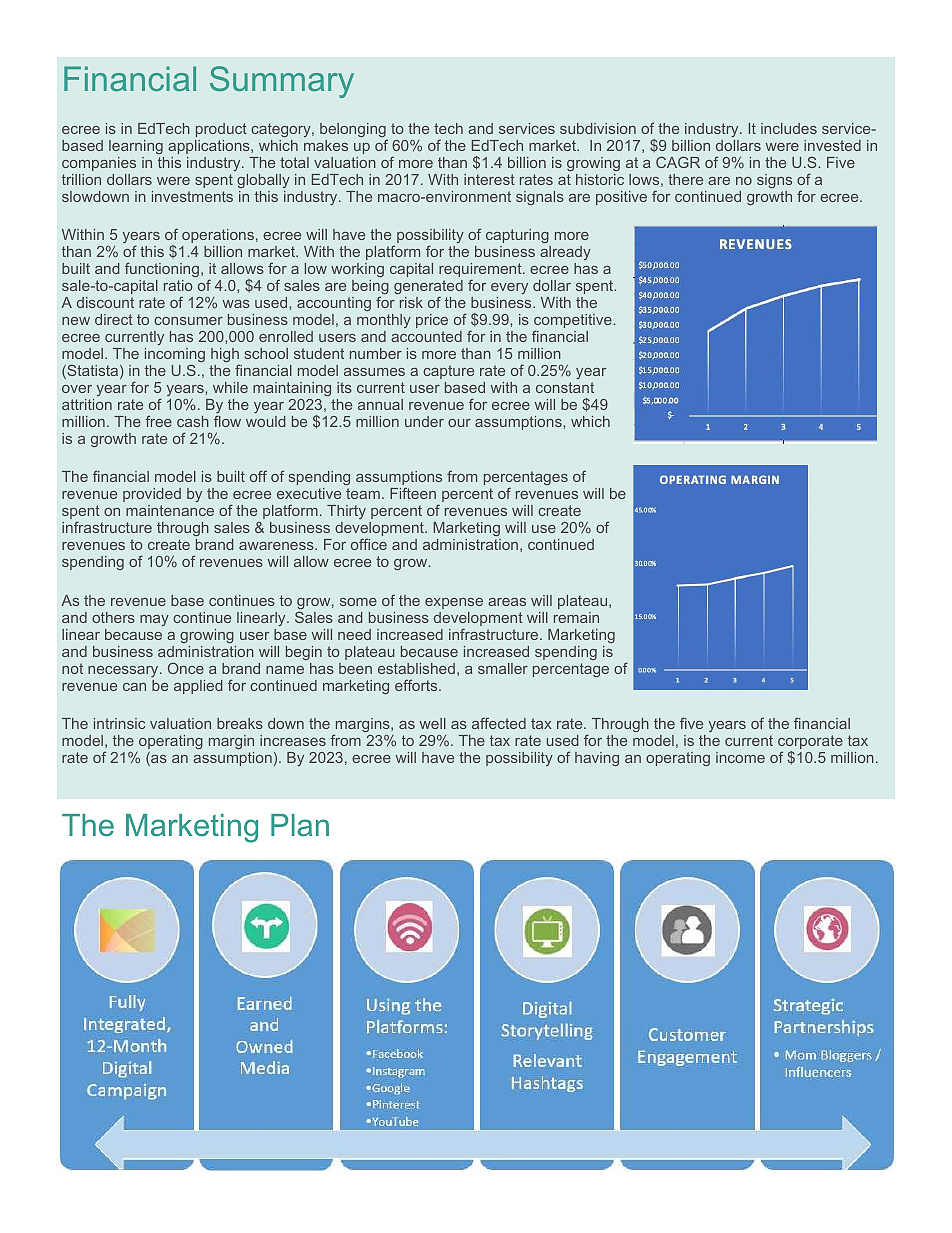 The width and height of the image is (952, 1233). I want to click on Plan, so click(300, 825).
